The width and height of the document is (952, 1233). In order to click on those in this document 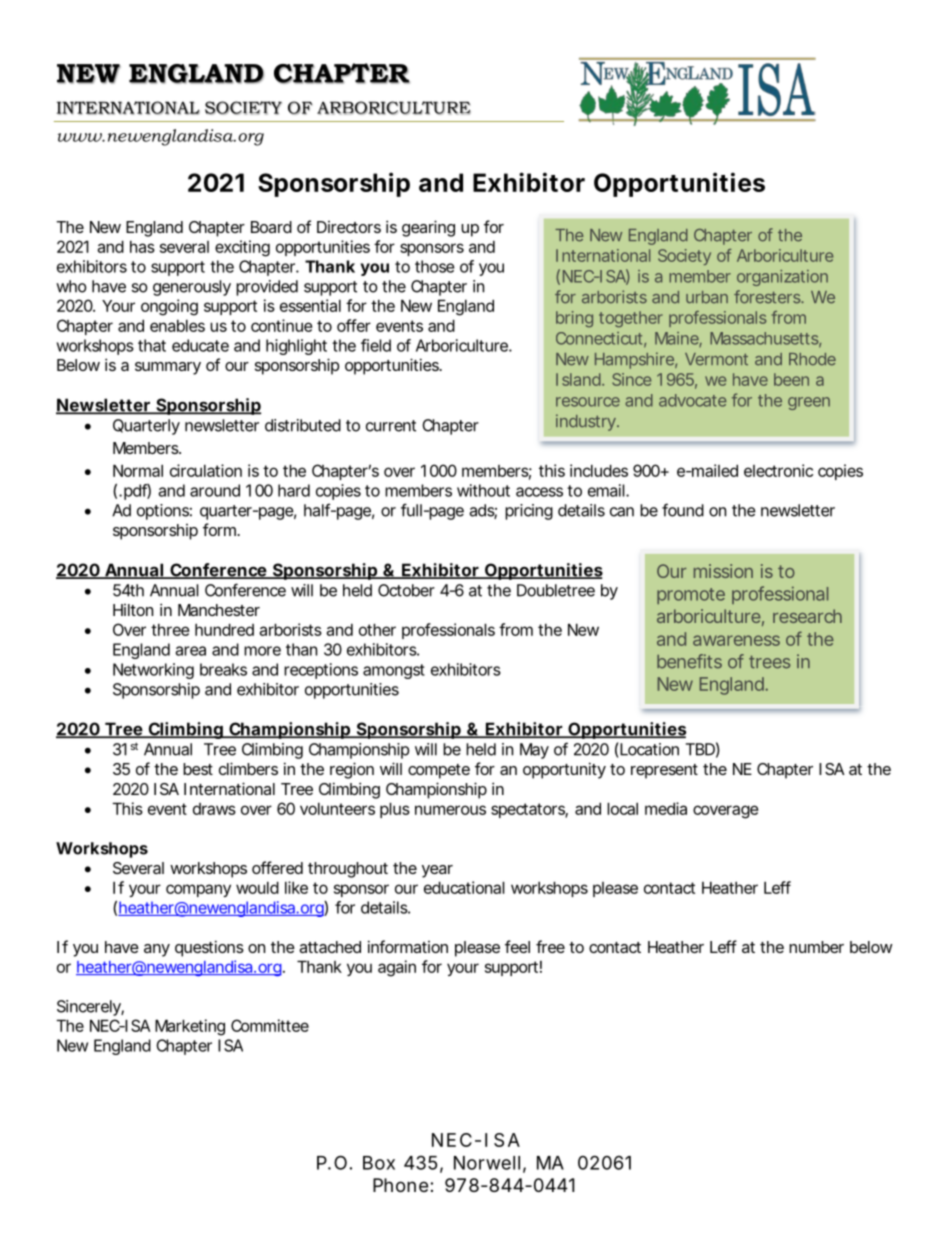, I will do `click(435, 266)`.
